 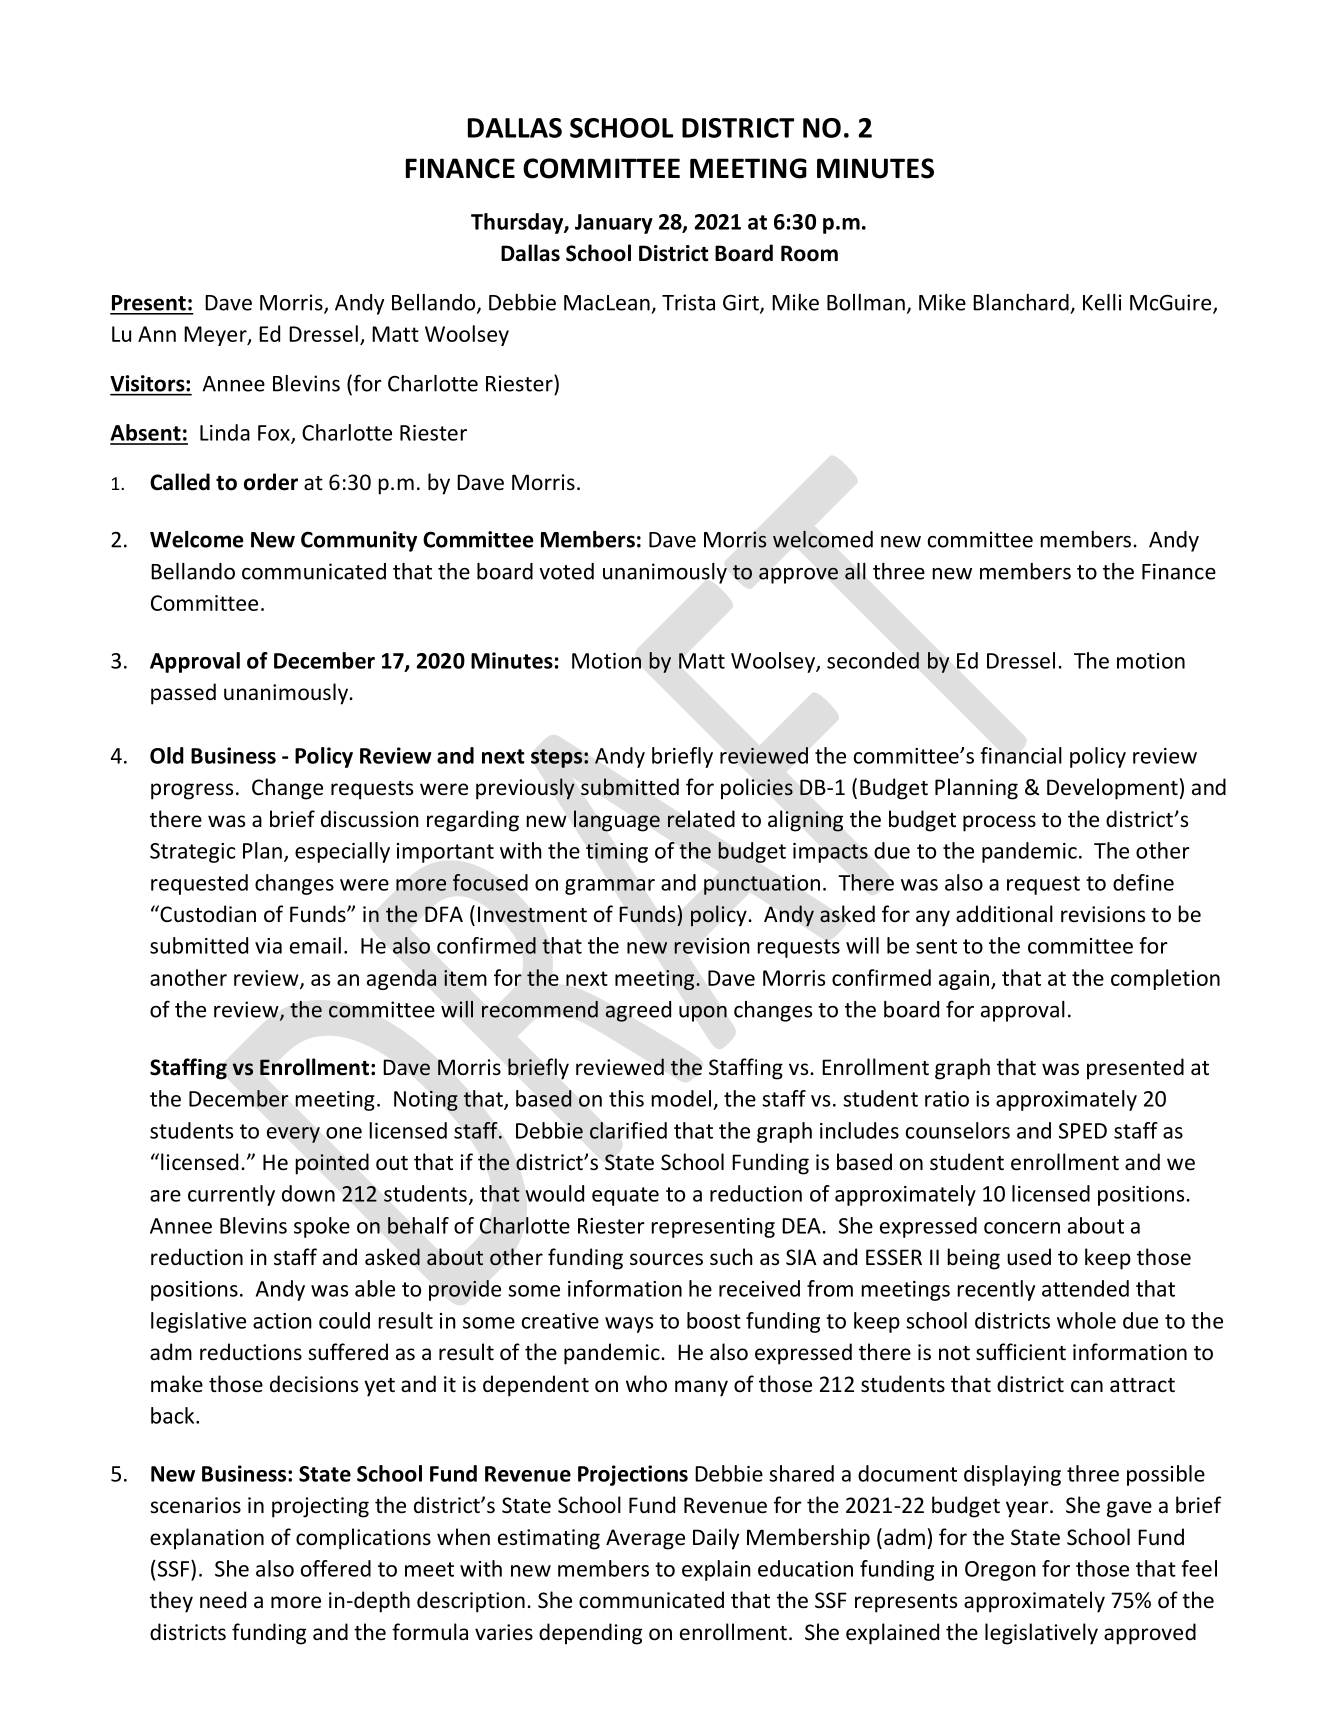 I want to click on additional, so click(x=1004, y=913).
